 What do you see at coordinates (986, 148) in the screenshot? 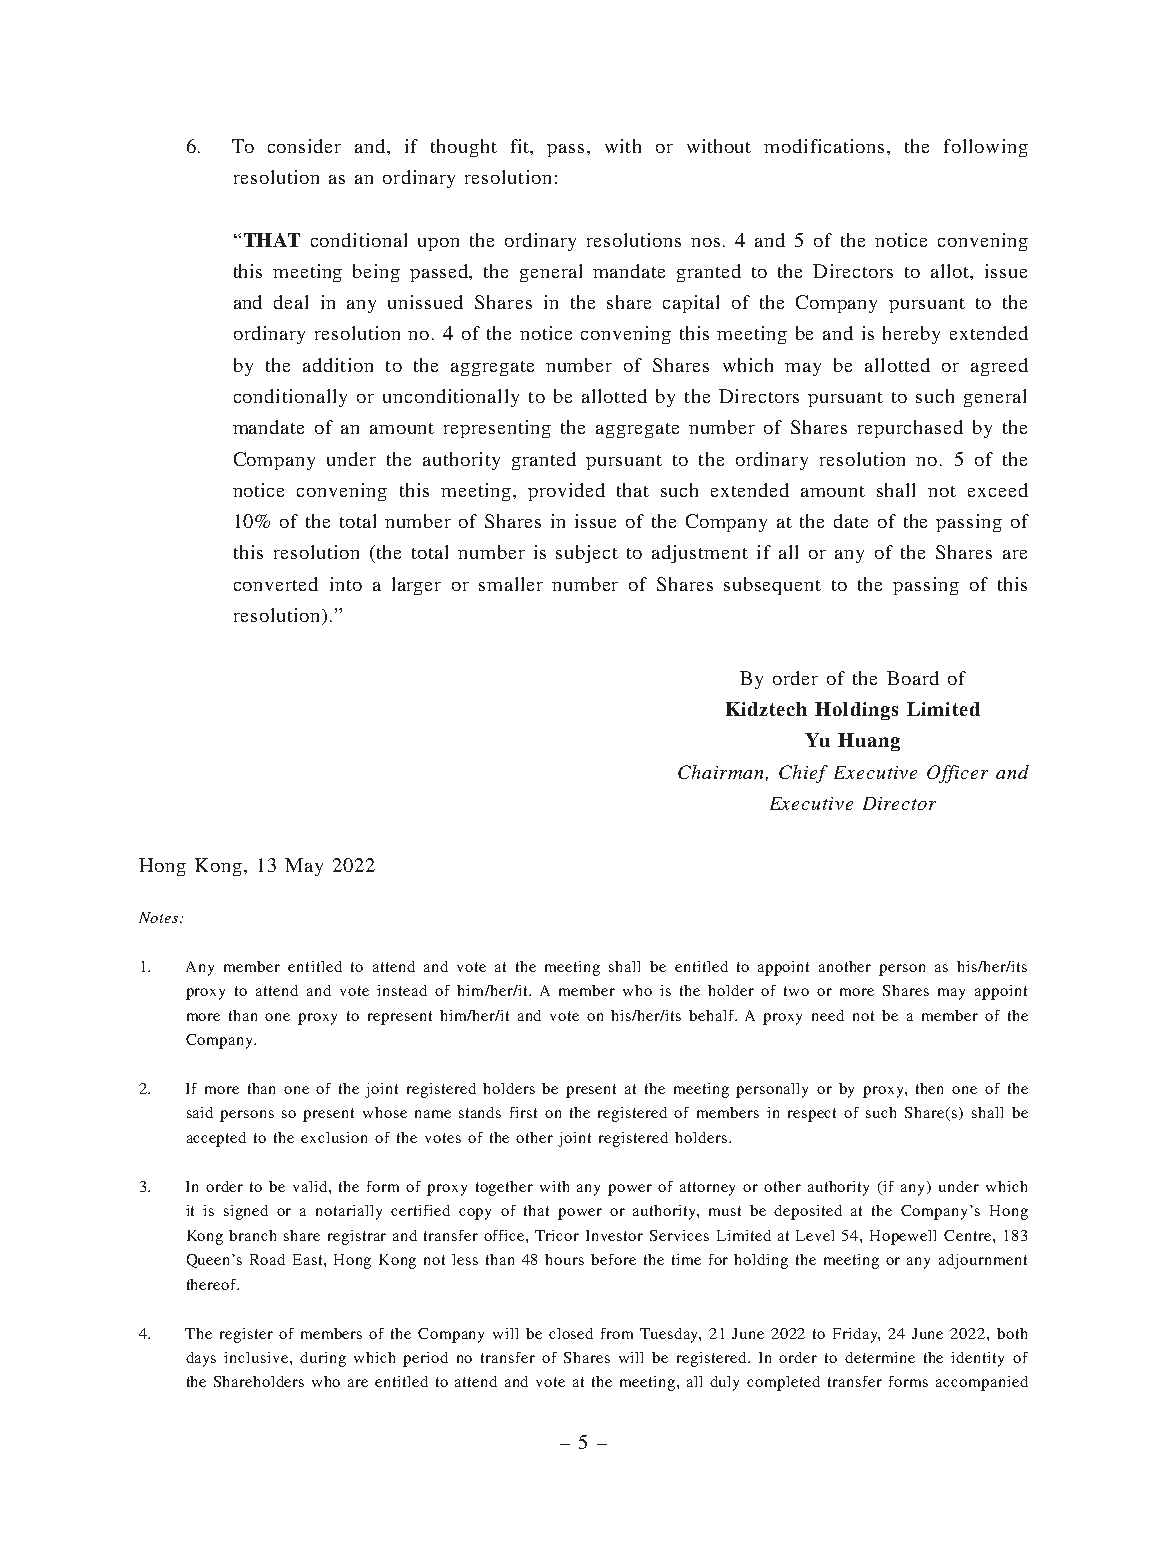
I see `following` at bounding box center [986, 148].
